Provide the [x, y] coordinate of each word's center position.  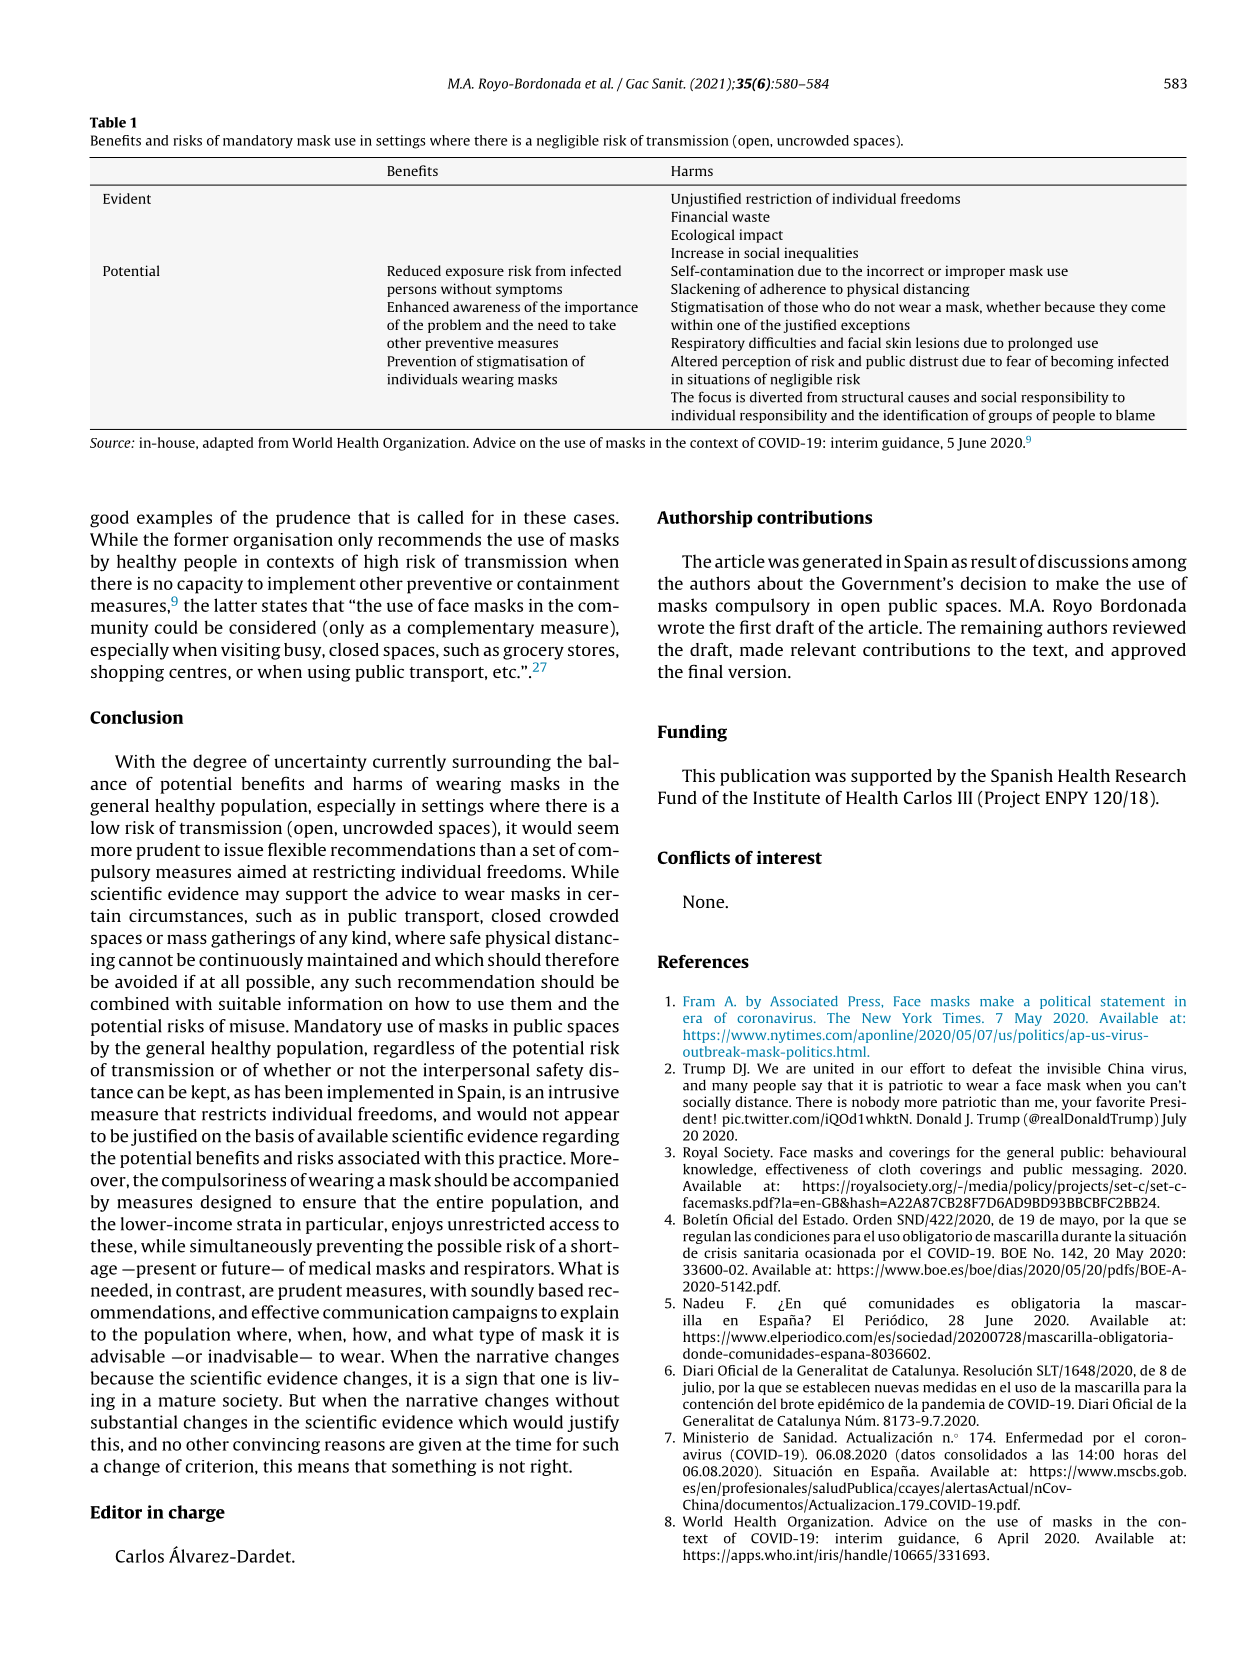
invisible [1074, 1068]
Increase [697, 253]
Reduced [414, 270]
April [1013, 1539]
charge [196, 1513]
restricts [234, 1114]
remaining [1002, 629]
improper [975, 272]
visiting [251, 651]
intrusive [584, 1092]
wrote [681, 628]
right [551, 1467]
